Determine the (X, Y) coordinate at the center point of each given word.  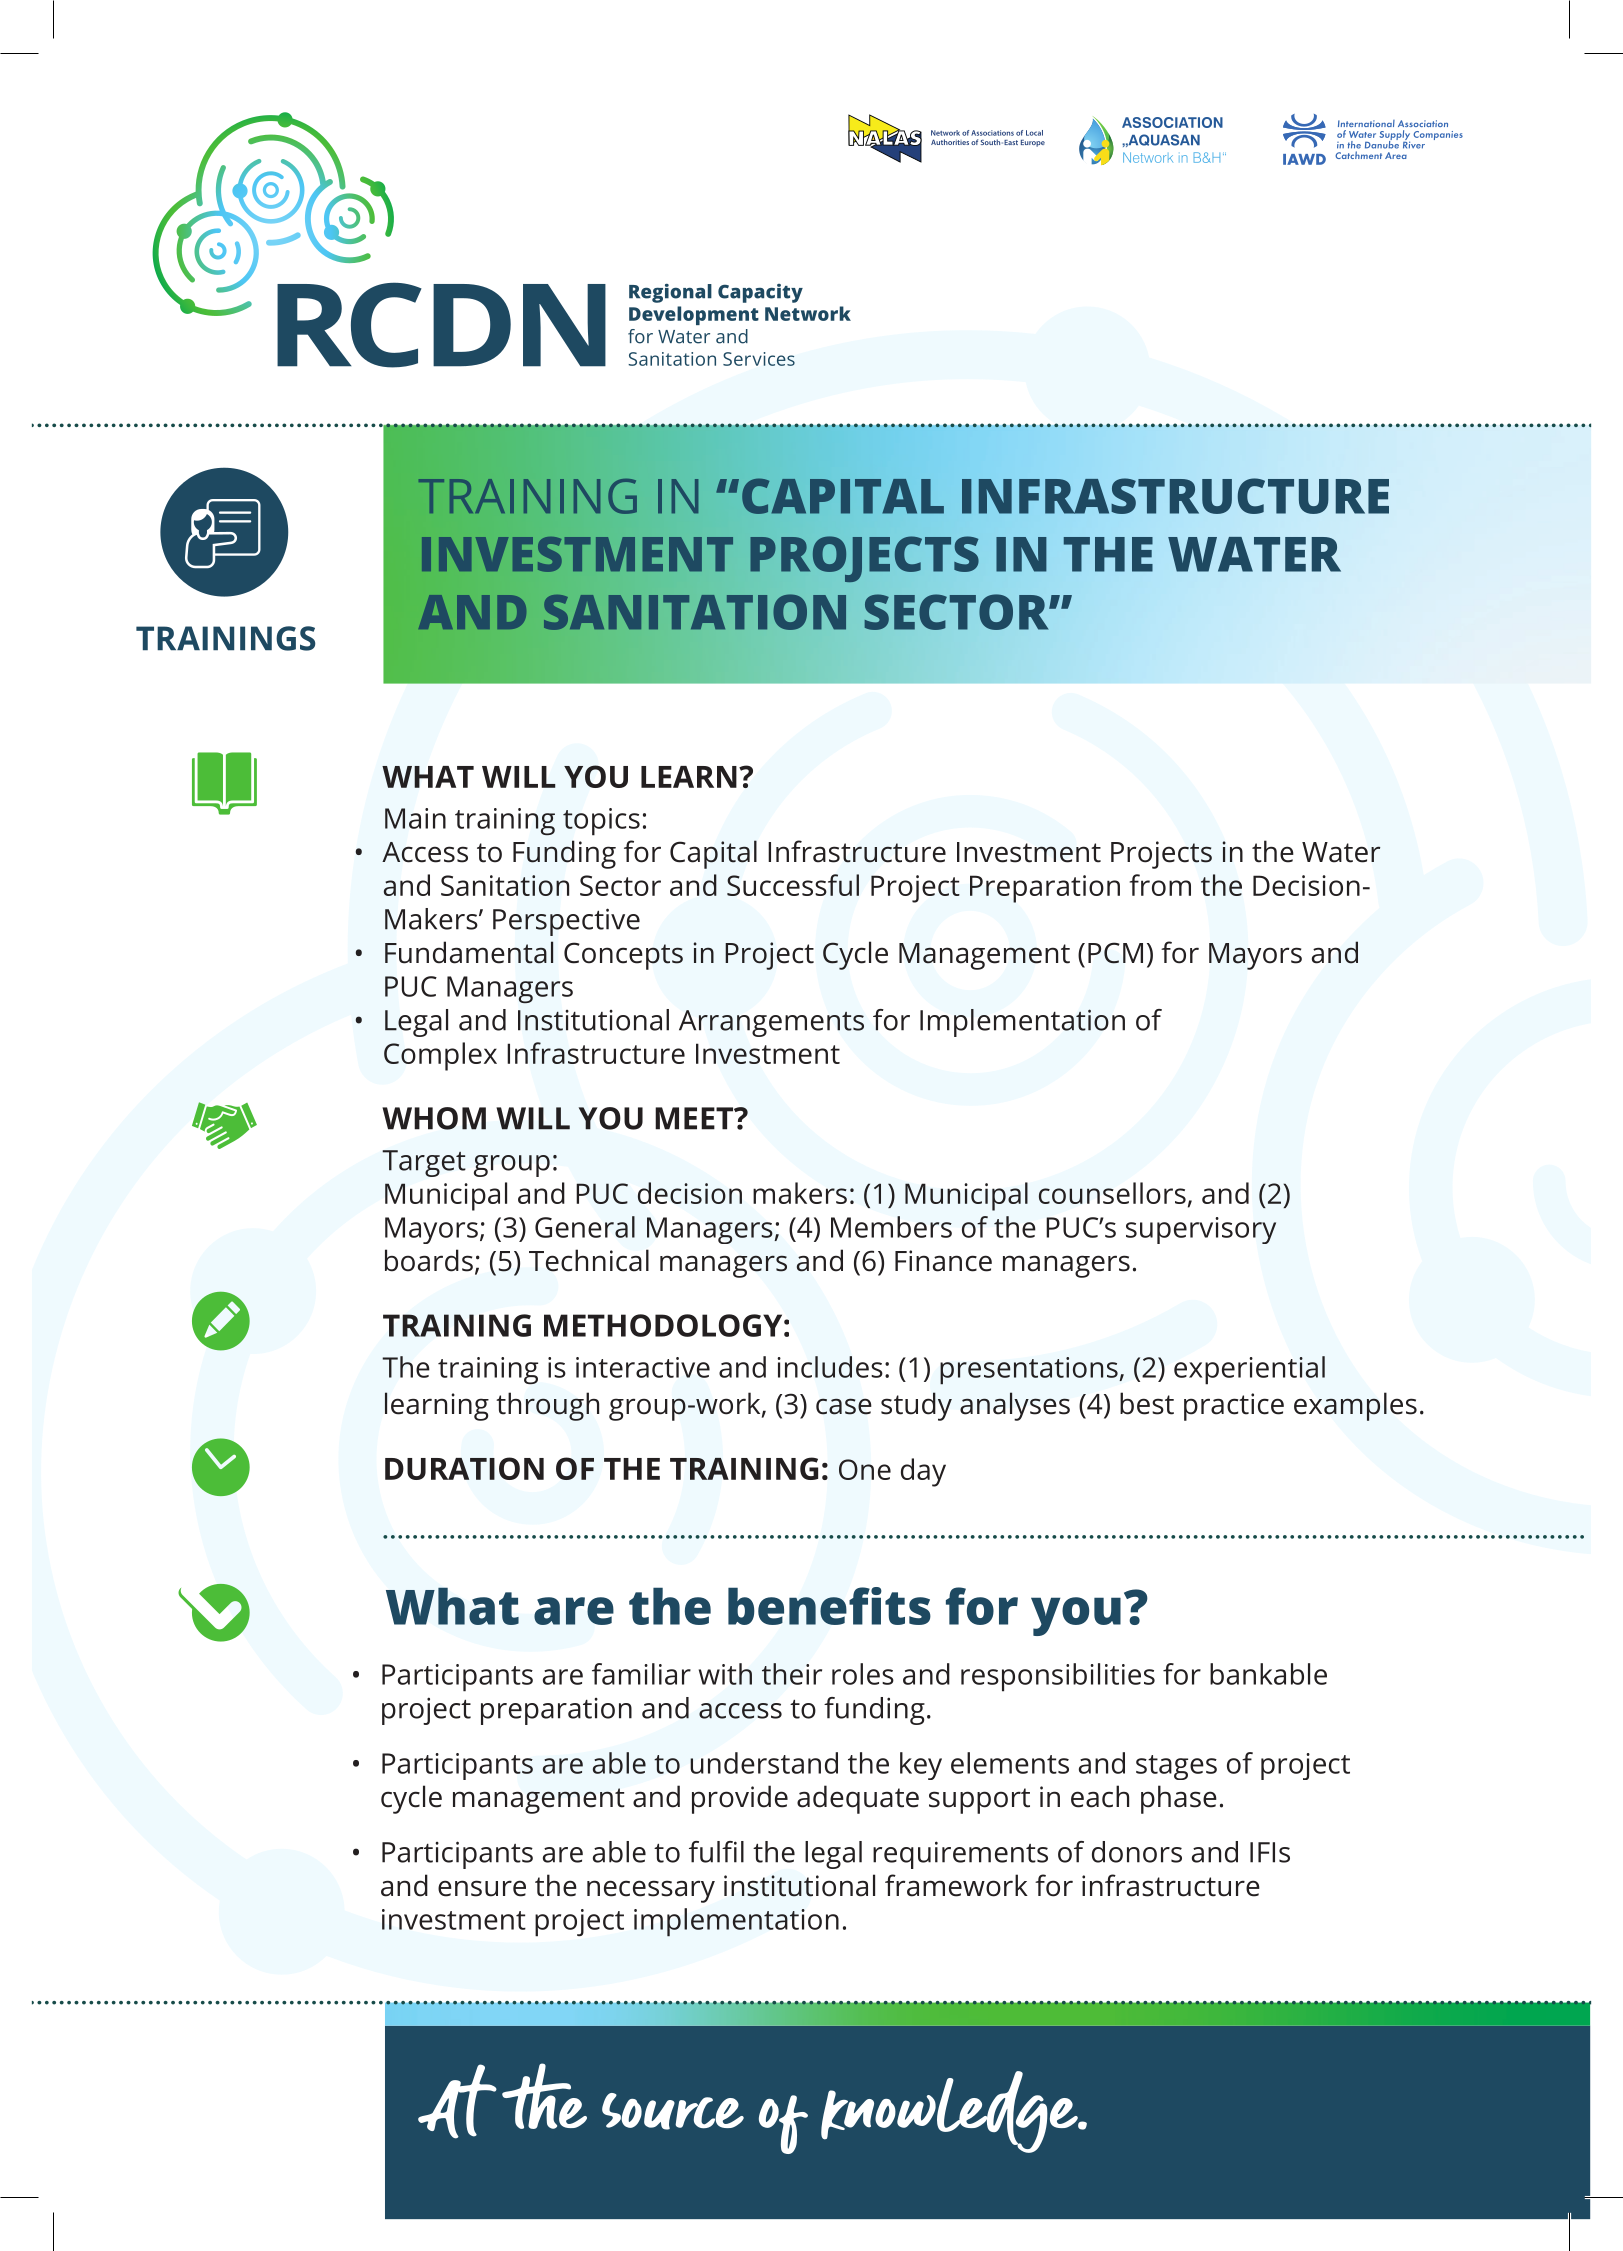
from (1160, 885)
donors (1137, 1852)
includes (830, 1367)
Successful (793, 885)
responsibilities (1058, 1677)
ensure (482, 1888)
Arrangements (771, 1023)
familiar (641, 1674)
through (547, 1406)
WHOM (434, 1118)
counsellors (1112, 1193)
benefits (829, 1606)
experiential (1249, 1370)
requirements (960, 1855)
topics (601, 822)
